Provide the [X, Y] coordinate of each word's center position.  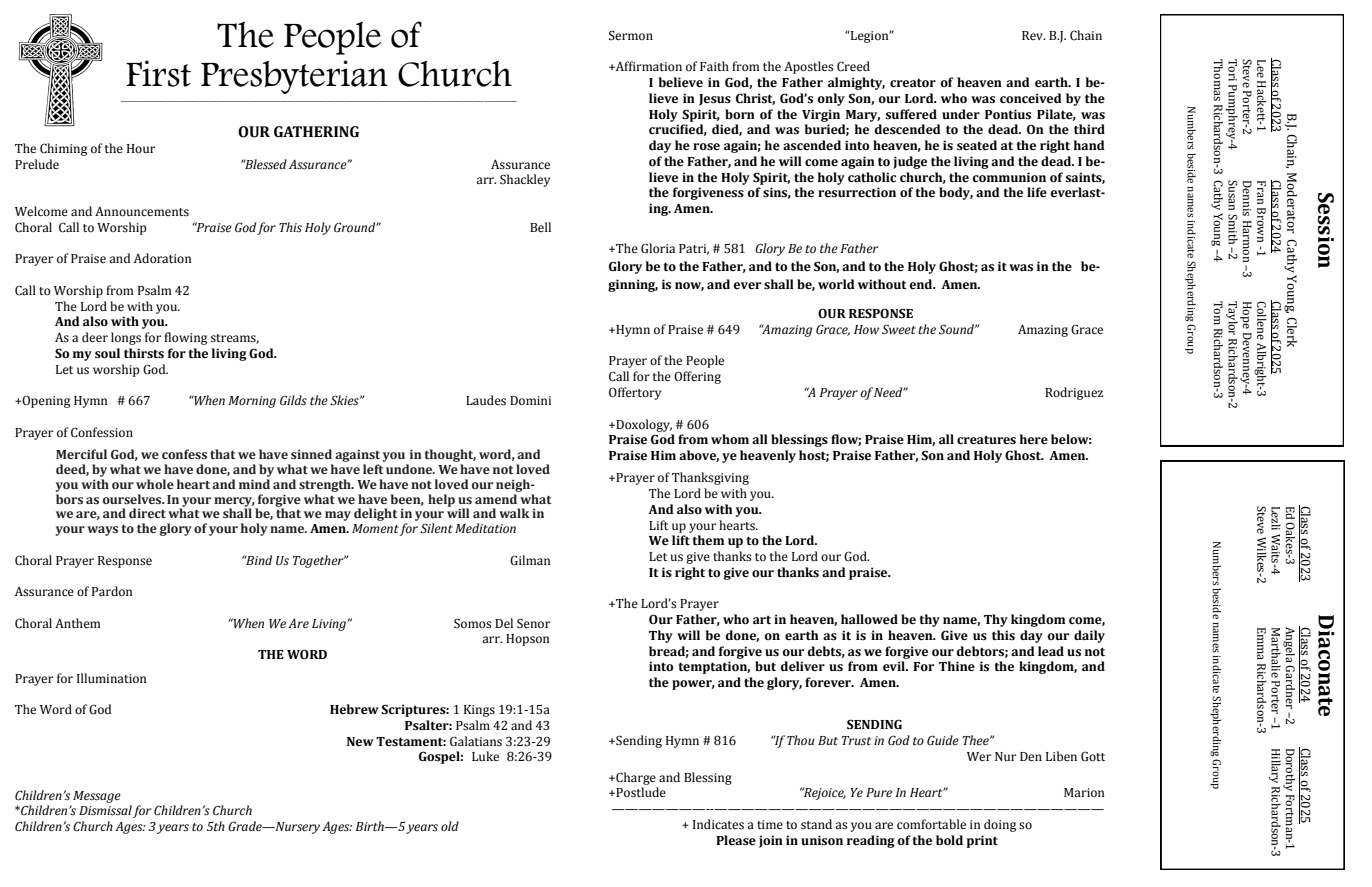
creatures [986, 440]
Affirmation [648, 66]
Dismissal [105, 810]
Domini [530, 400]
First [158, 73]
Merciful [81, 454]
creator [913, 83]
